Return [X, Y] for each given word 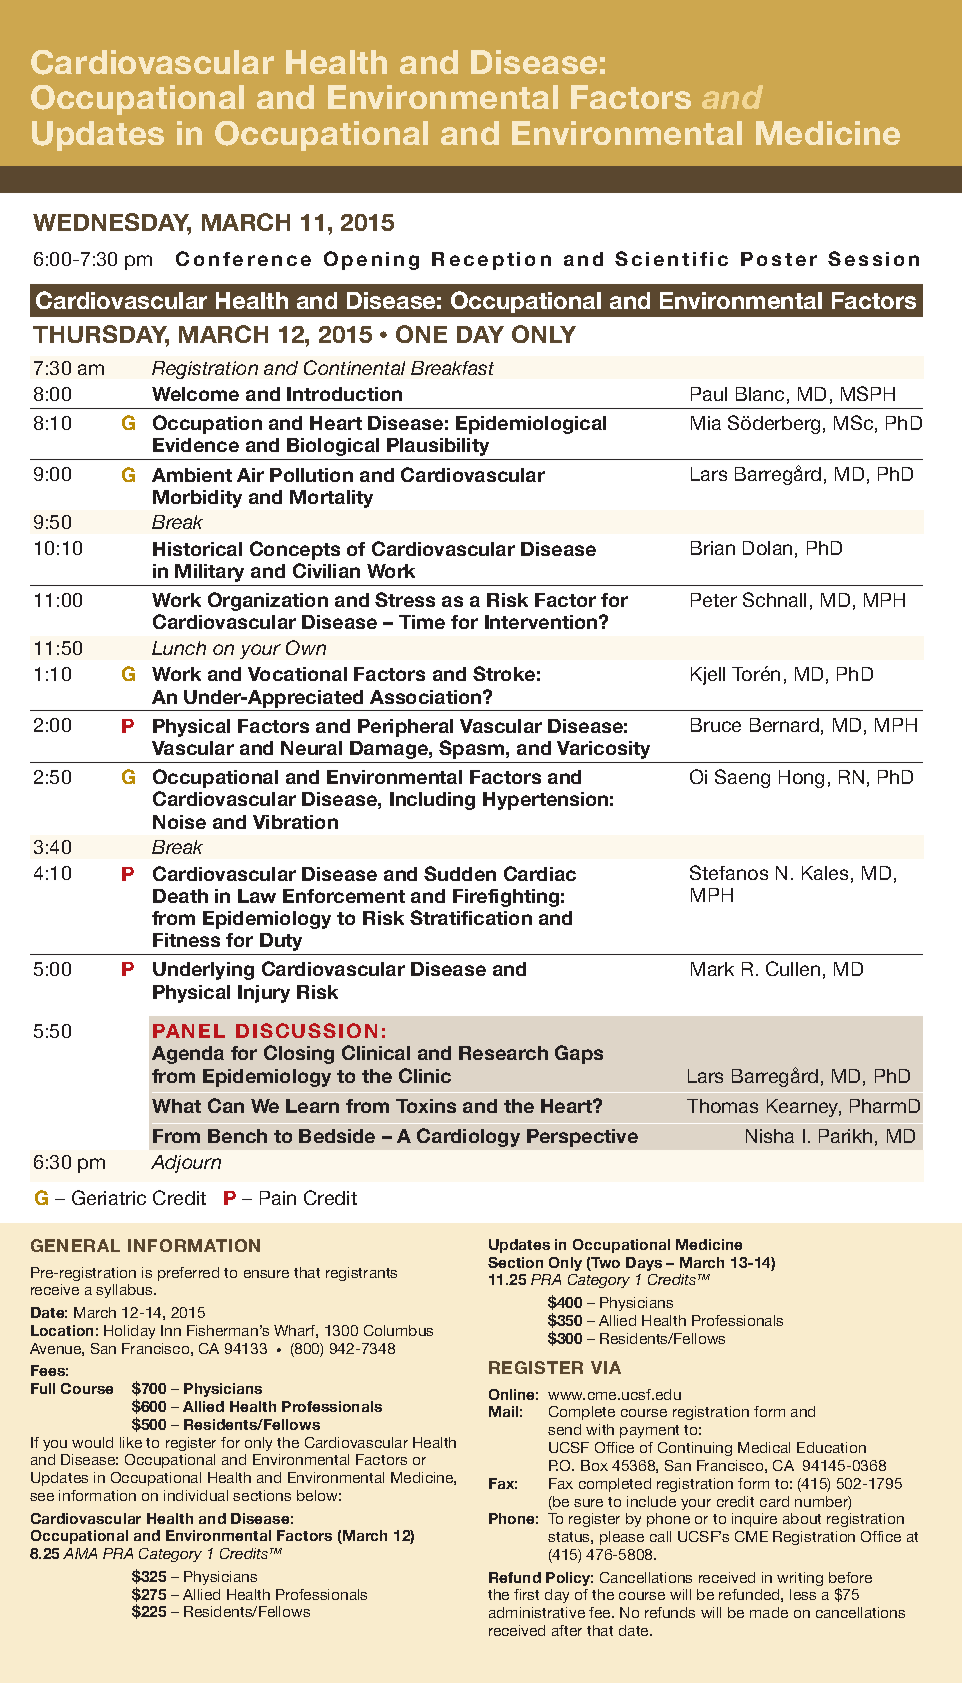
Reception [491, 261]
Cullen [793, 968]
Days [644, 1264]
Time [422, 622]
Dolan [767, 548]
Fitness [186, 940]
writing [800, 1579]
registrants [361, 1274]
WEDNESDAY [112, 223]
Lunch [179, 648]
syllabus [125, 1291]
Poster [779, 259]
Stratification [471, 917]
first [526, 1594]
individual [196, 1495]
